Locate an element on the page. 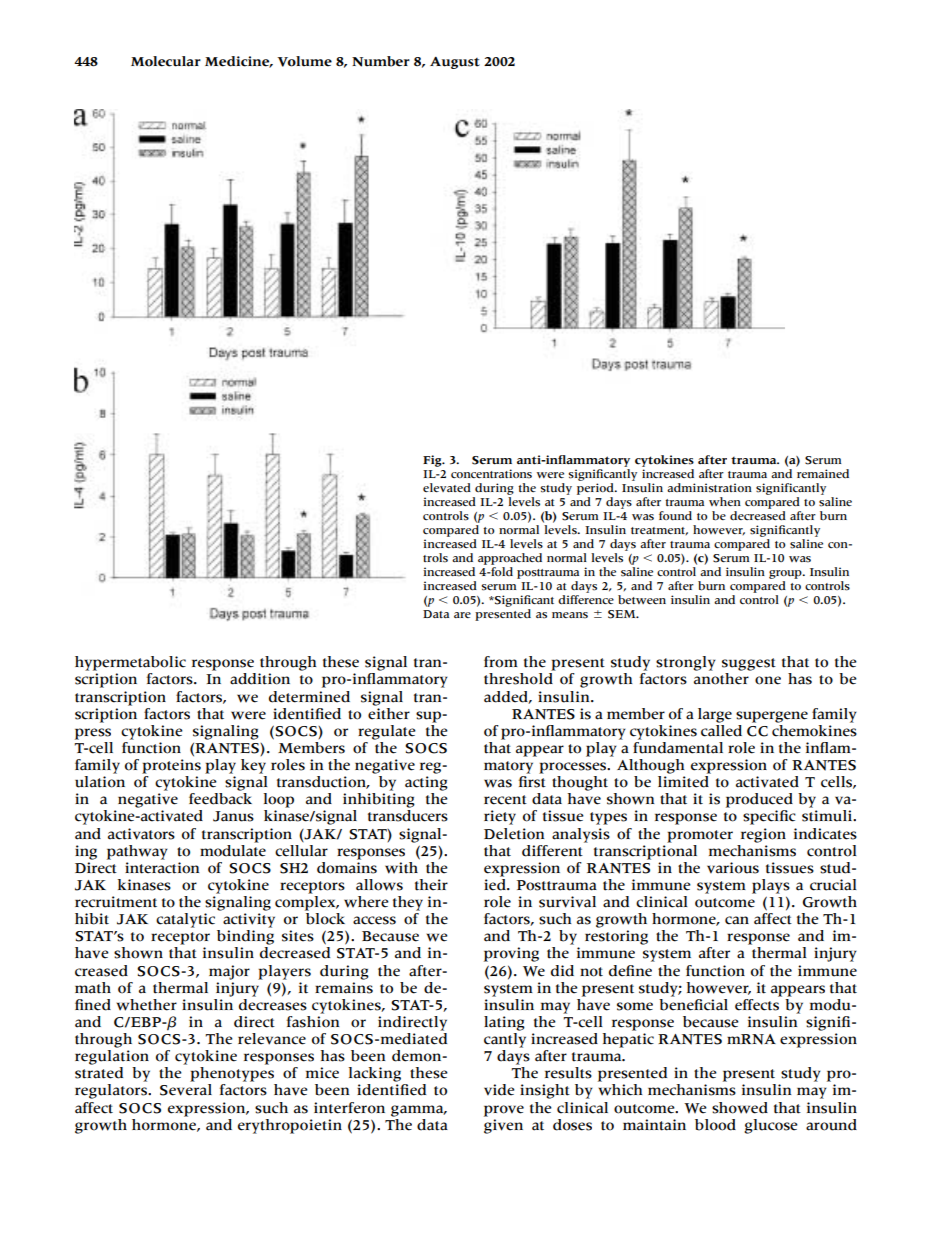  addition is located at coordinates (260, 679).
